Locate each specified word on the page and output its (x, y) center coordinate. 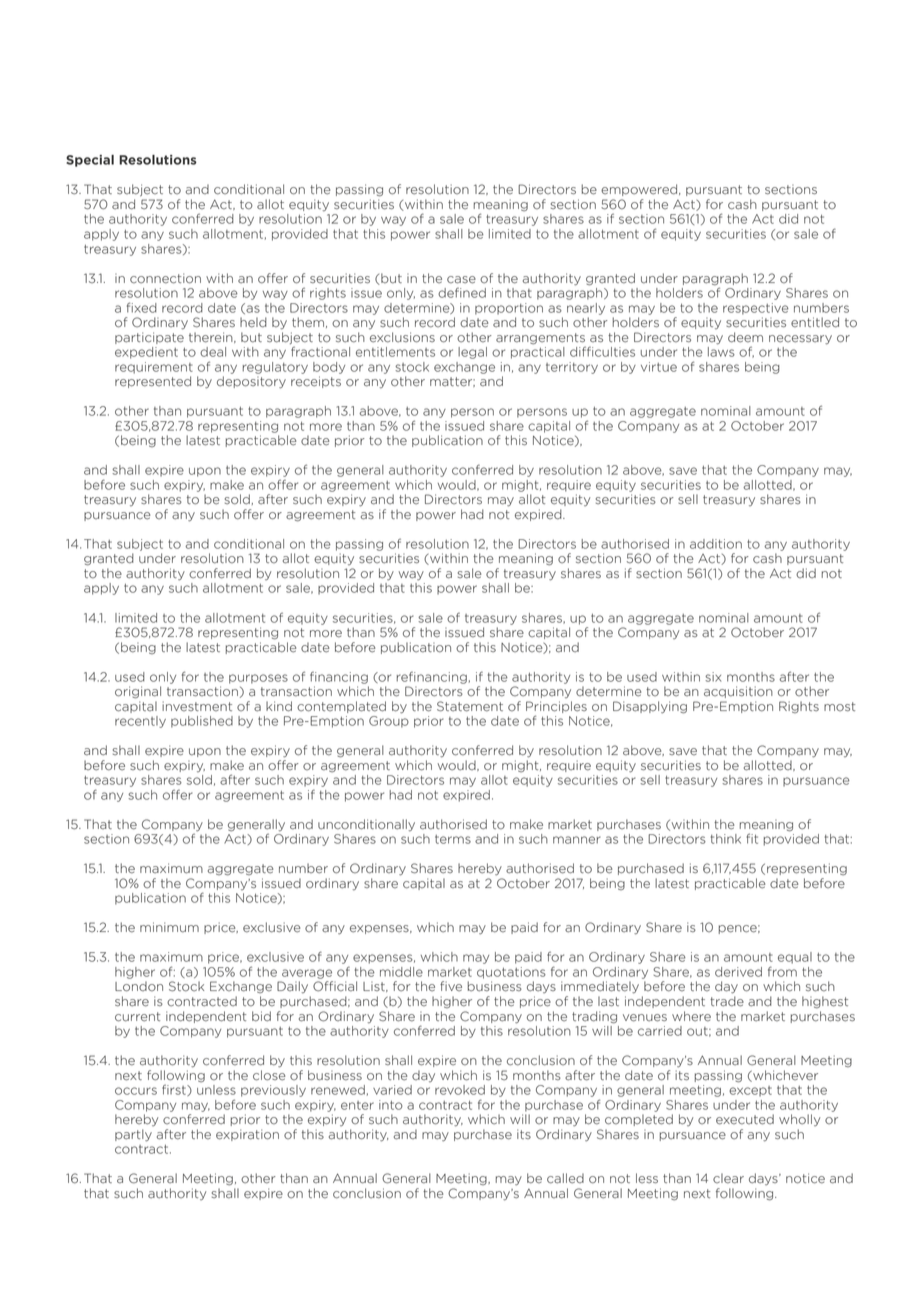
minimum (169, 927)
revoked (460, 1090)
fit (752, 838)
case (461, 280)
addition (716, 544)
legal (472, 353)
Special (90, 161)
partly (133, 1135)
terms (453, 839)
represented (153, 382)
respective (756, 309)
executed (745, 1119)
